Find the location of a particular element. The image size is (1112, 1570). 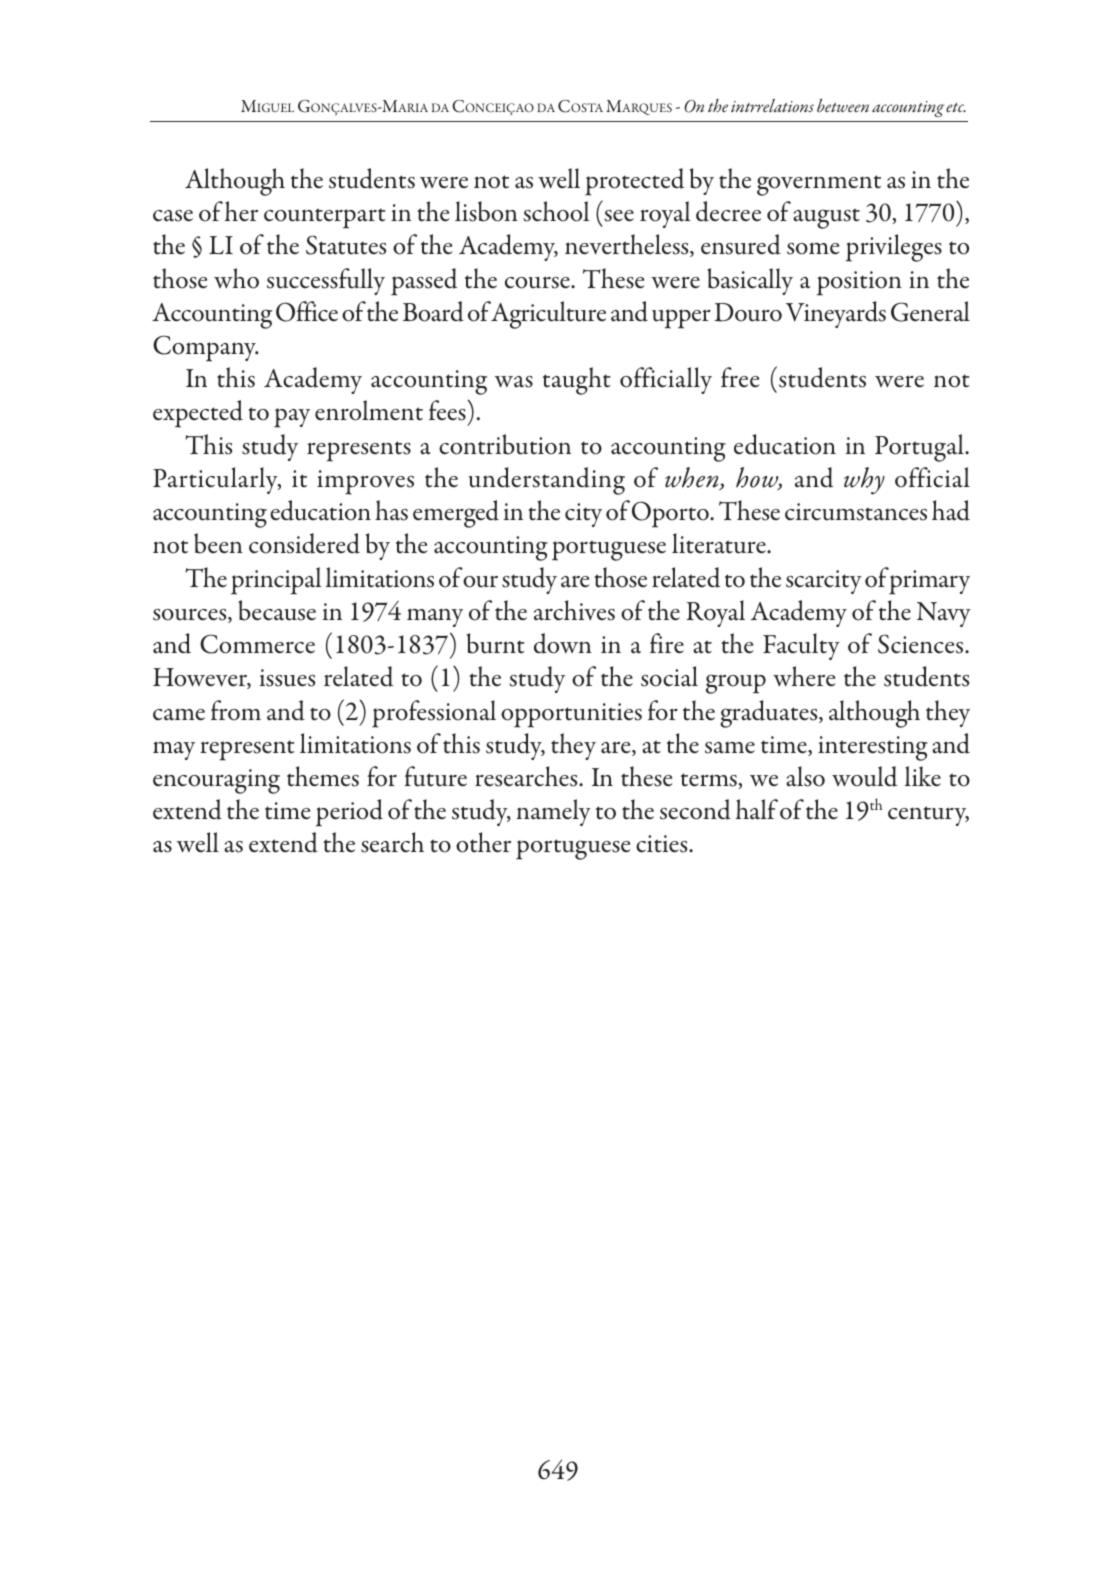

improves is located at coordinates (365, 482).
